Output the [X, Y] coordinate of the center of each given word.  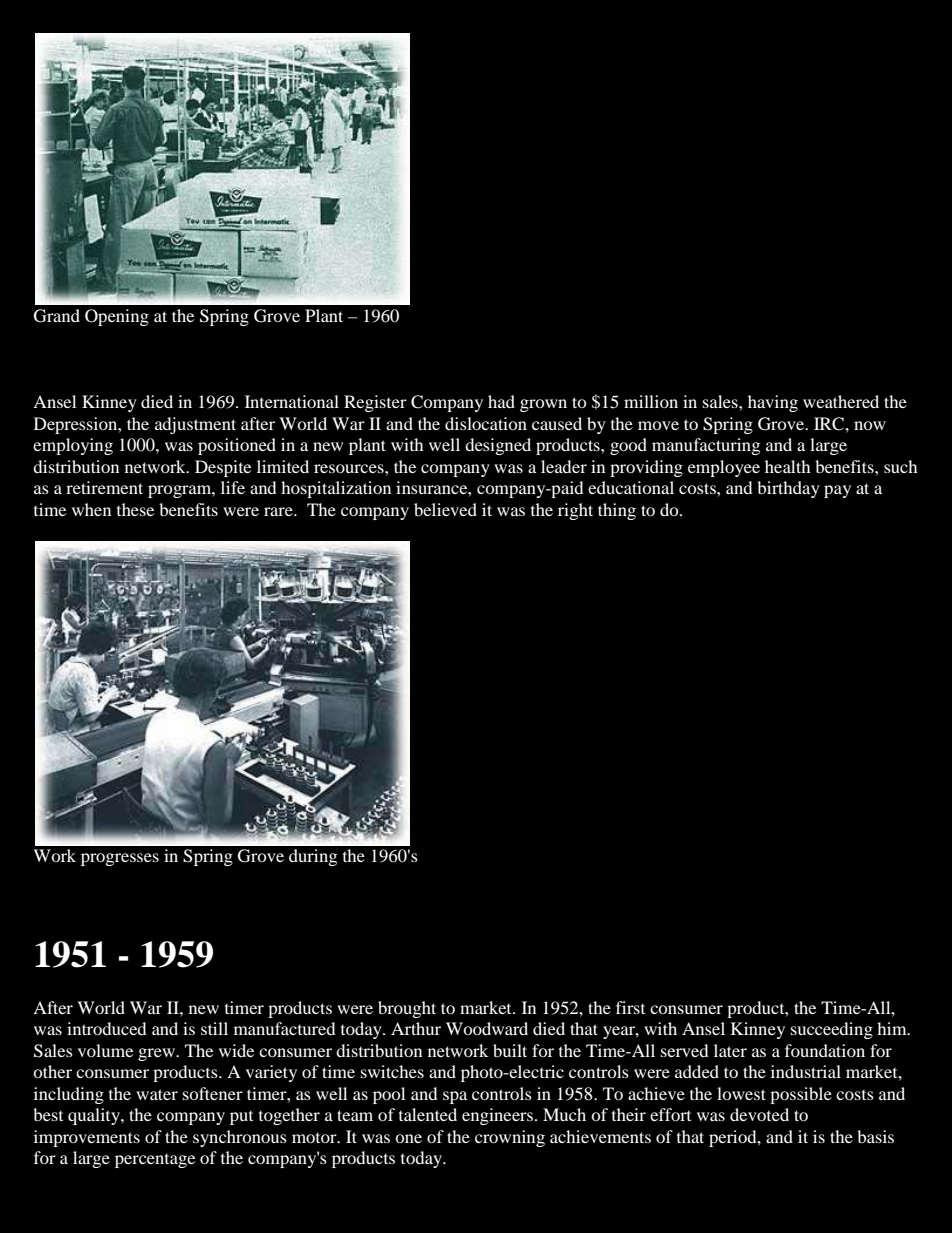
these [135, 509]
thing [617, 511]
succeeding [832, 1030]
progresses [120, 859]
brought [407, 1009]
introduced [107, 1028]
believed [445, 509]
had [501, 401]
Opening [117, 317]
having [773, 403]
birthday [788, 489]
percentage [155, 1161]
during [313, 857]
